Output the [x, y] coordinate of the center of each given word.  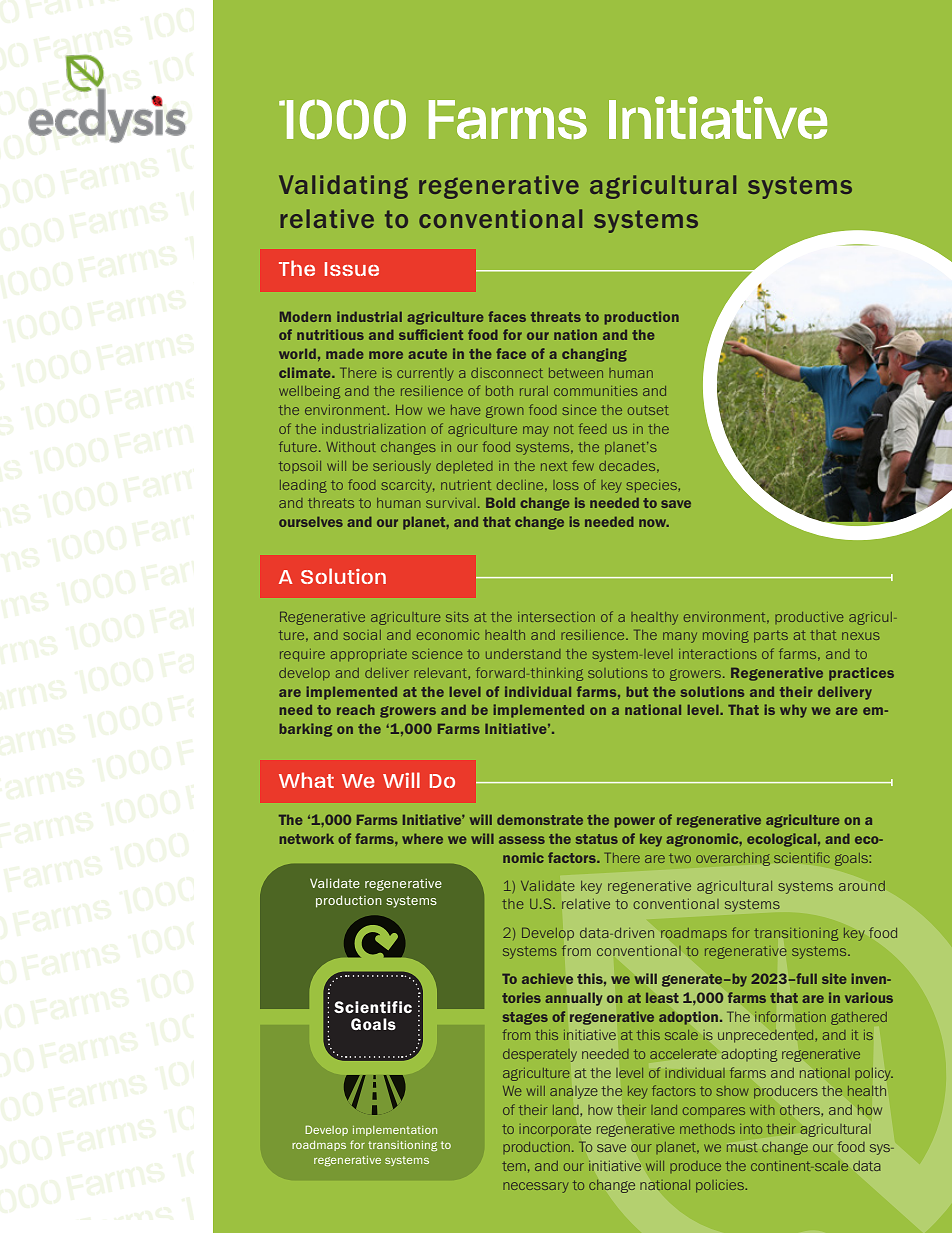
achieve [547, 978]
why [793, 711]
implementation [395, 1131]
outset [648, 410]
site [834, 978]
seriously [402, 467]
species [652, 486]
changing [594, 355]
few [583, 465]
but [637, 692]
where [422, 839]
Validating [343, 187]
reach [356, 710]
